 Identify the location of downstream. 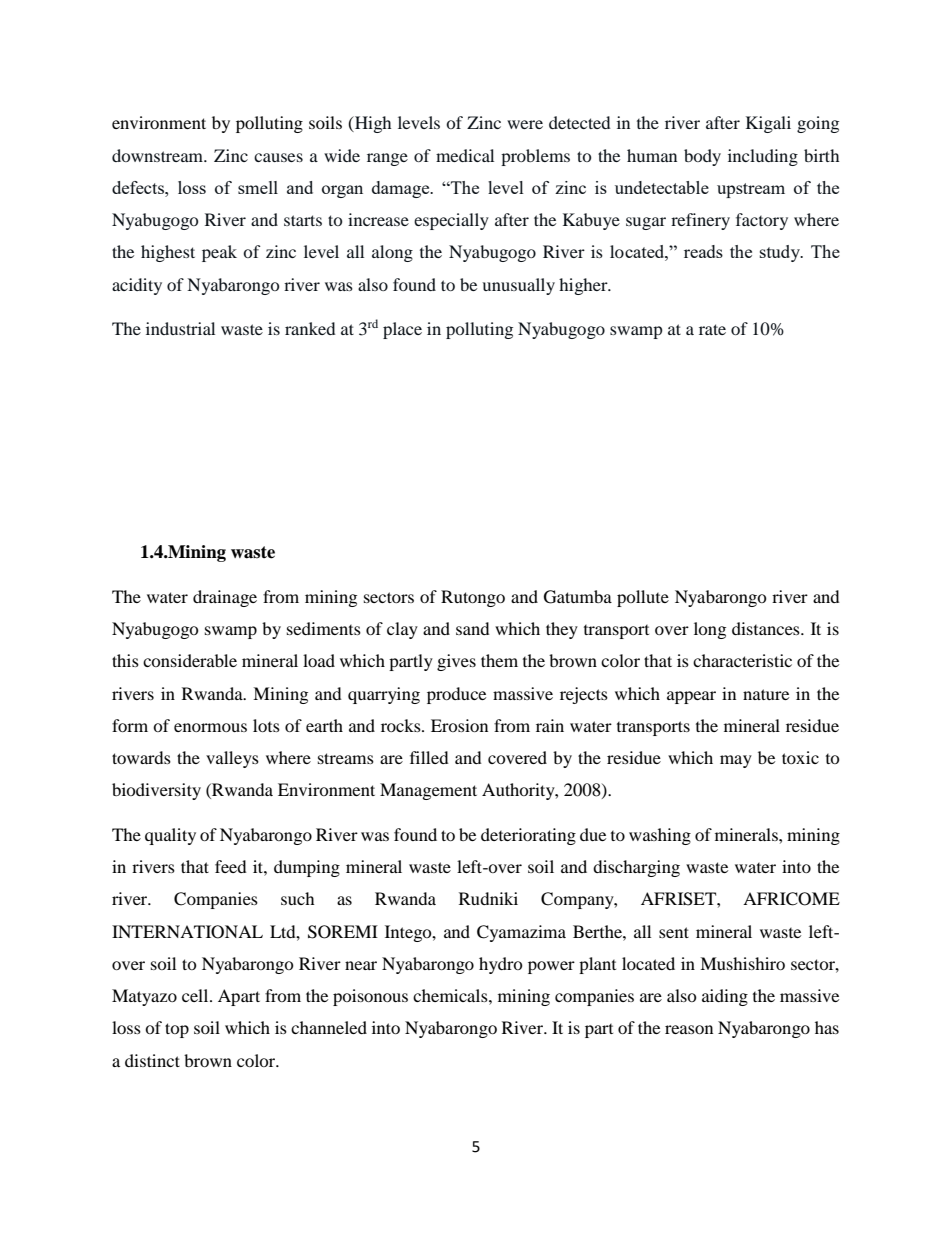
(159, 155).
